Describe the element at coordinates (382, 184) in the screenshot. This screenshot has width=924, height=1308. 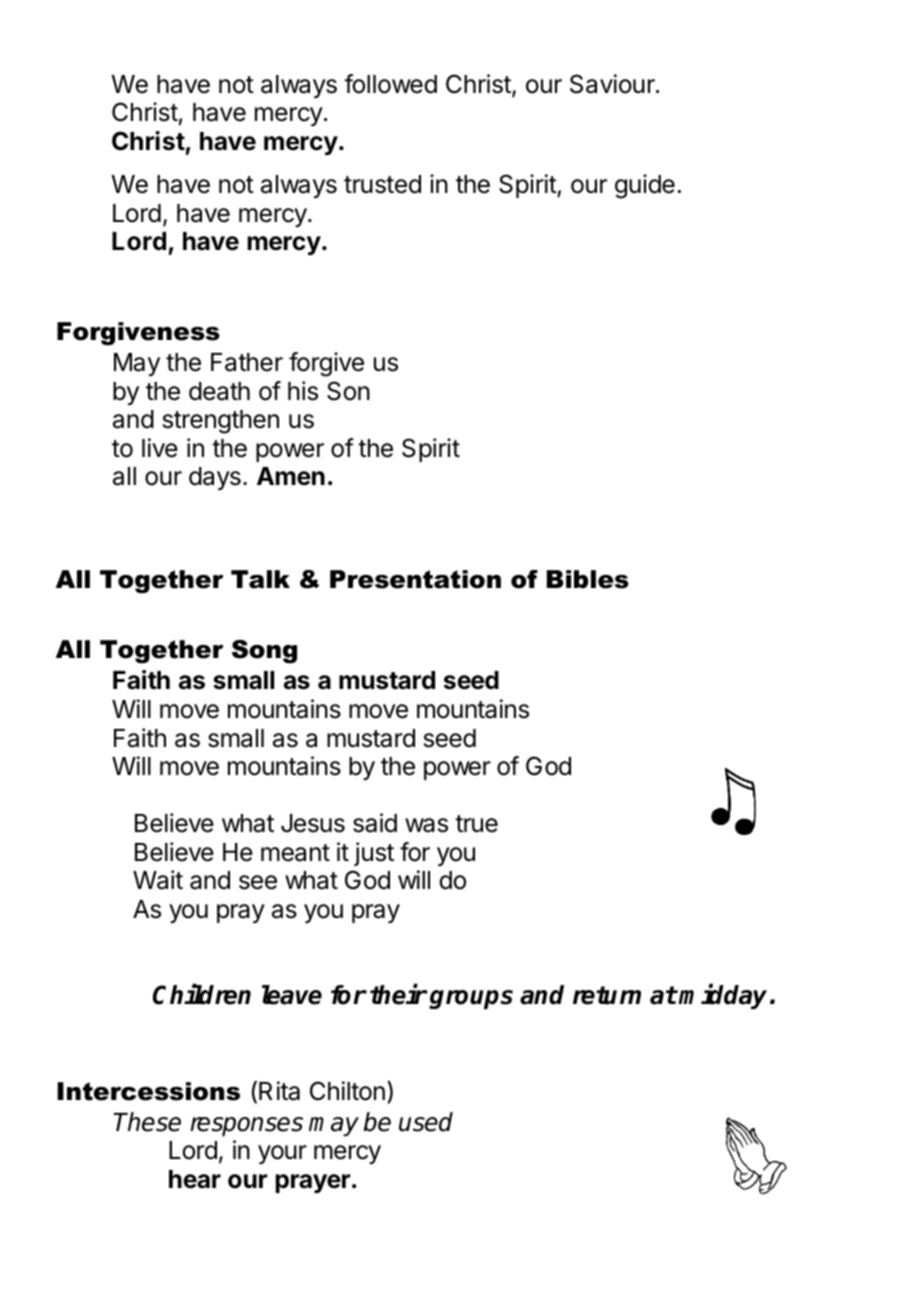
I see `trusted` at that location.
